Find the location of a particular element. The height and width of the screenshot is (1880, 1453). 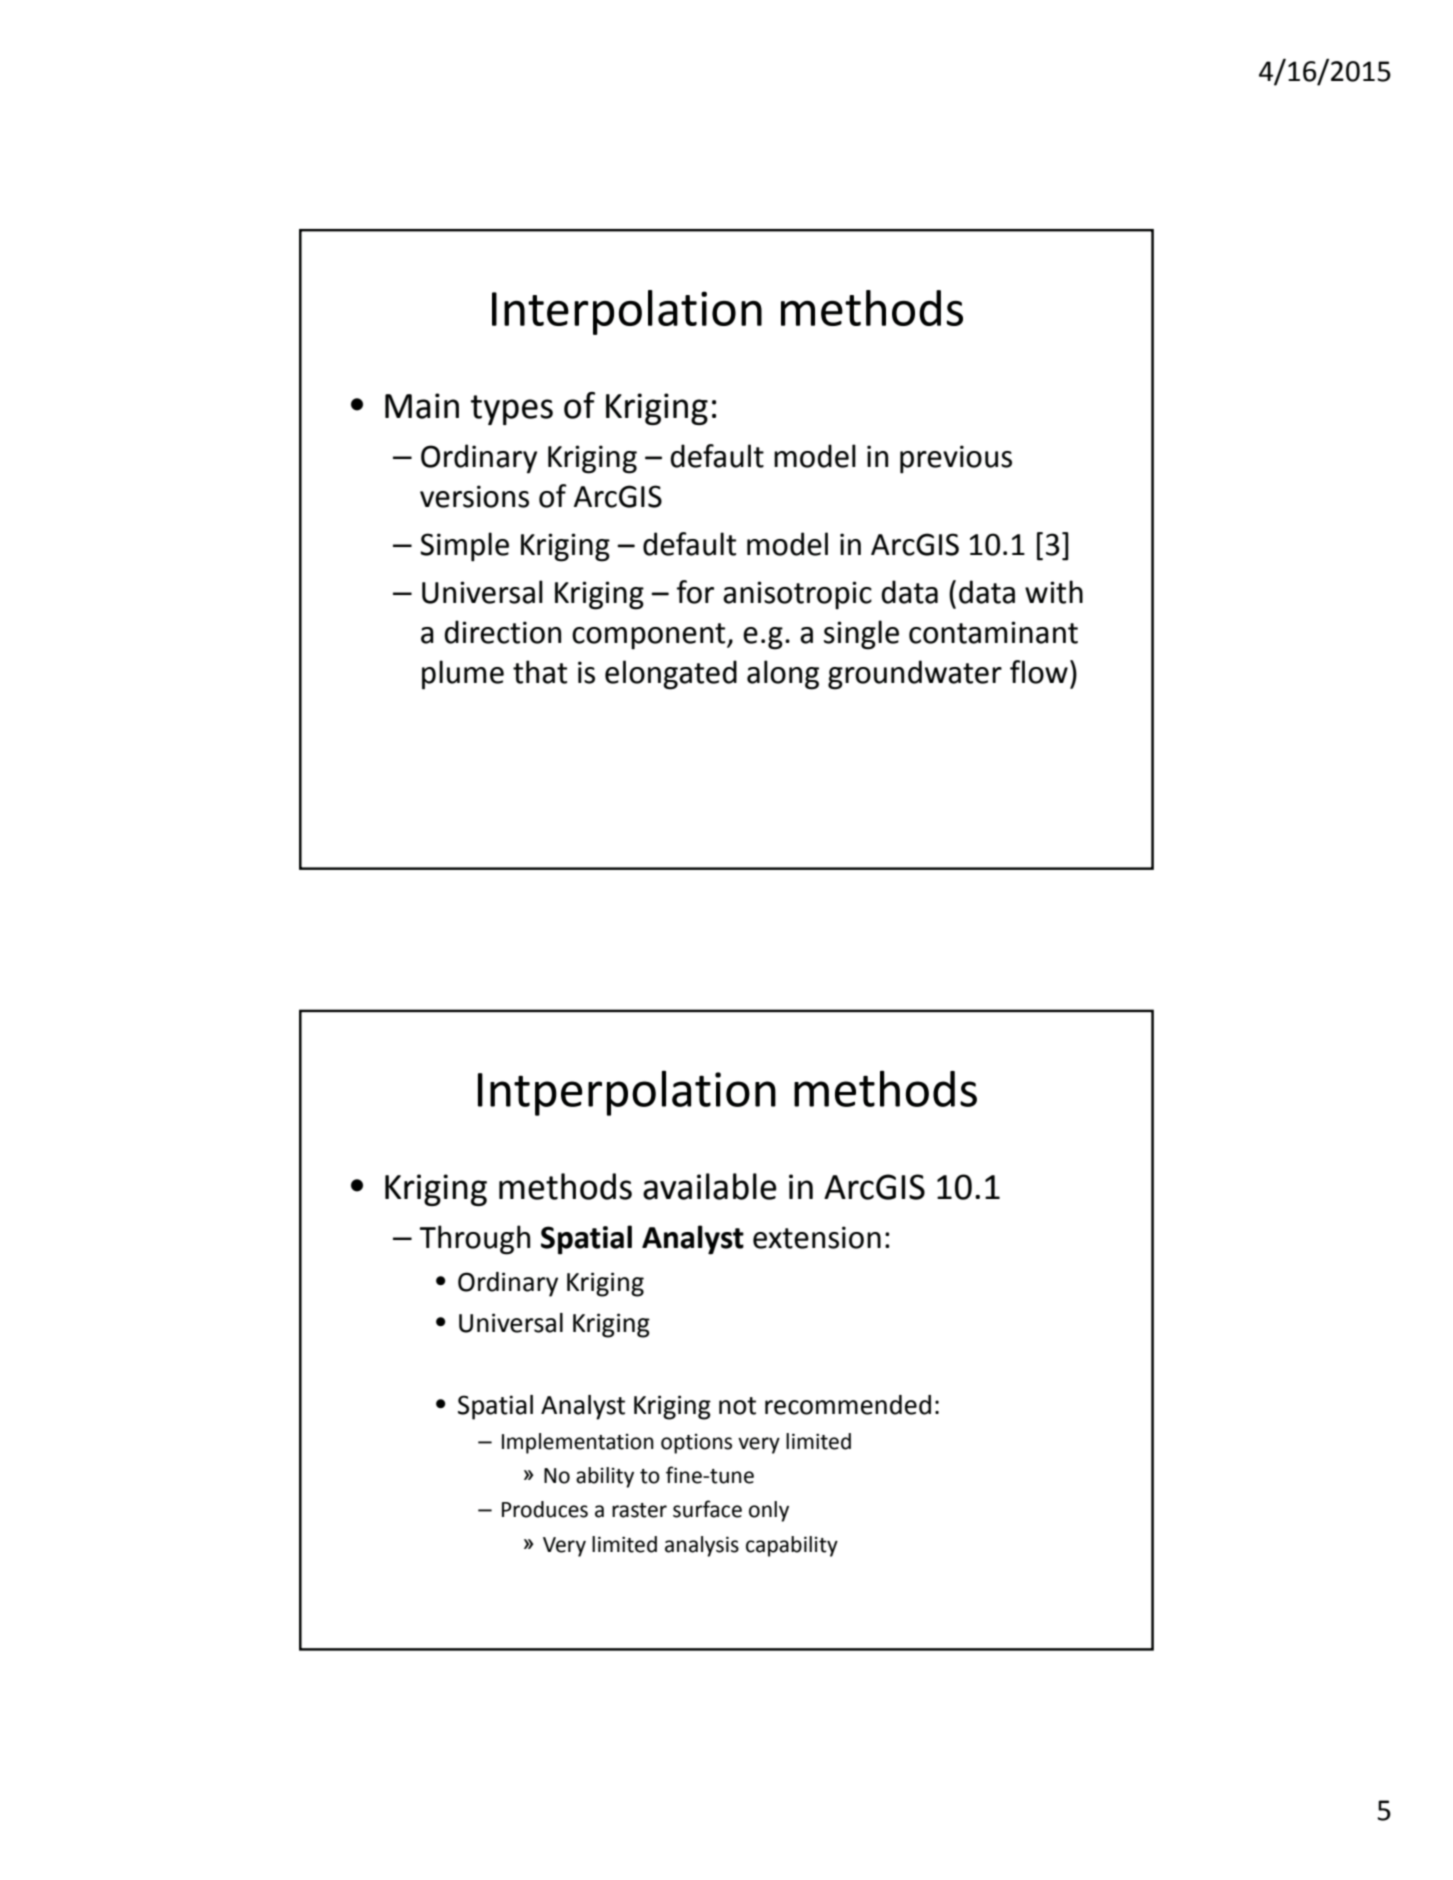

types is located at coordinates (512, 410).
